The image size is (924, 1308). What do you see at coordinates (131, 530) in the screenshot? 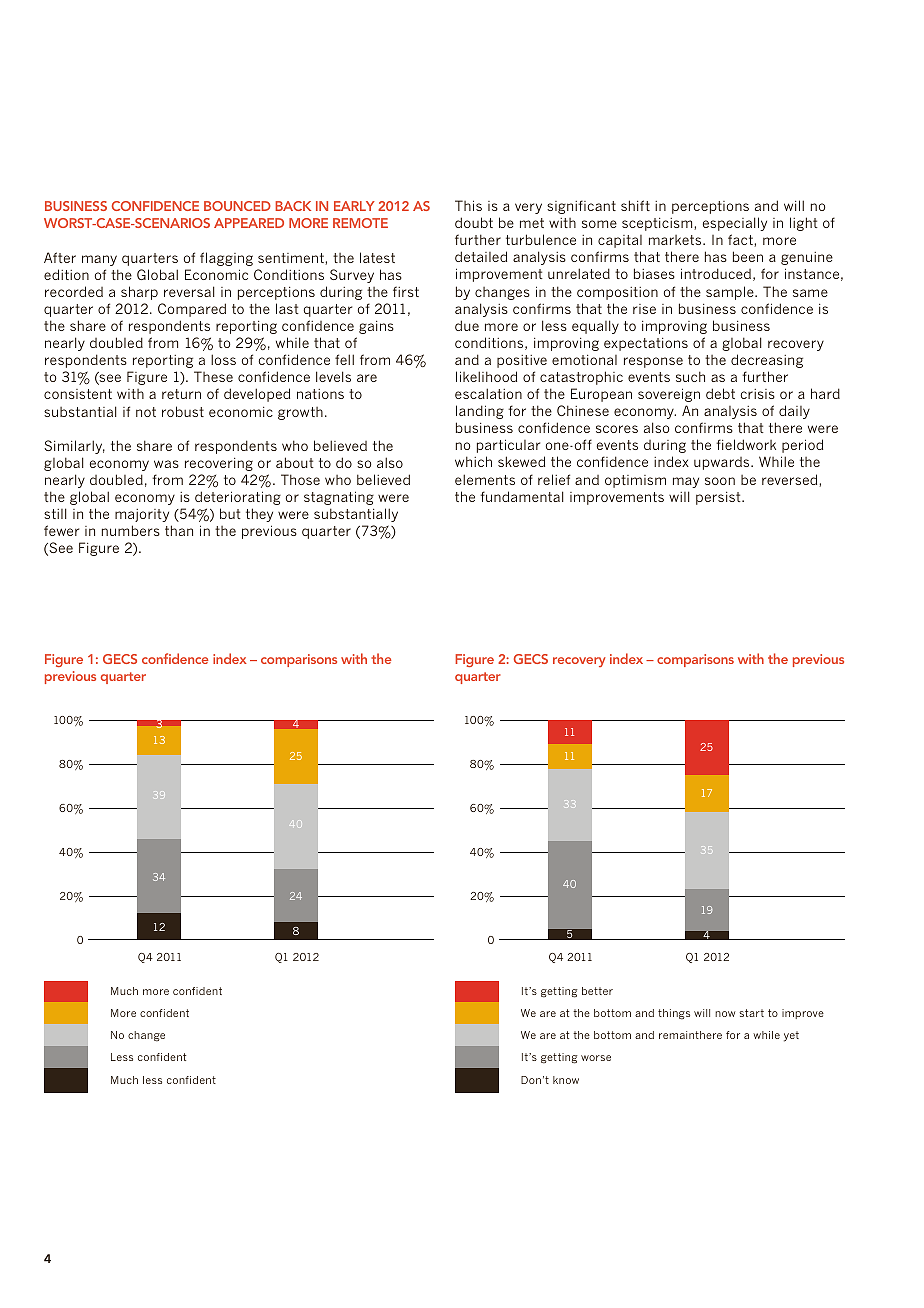
I see `numbers` at bounding box center [131, 530].
